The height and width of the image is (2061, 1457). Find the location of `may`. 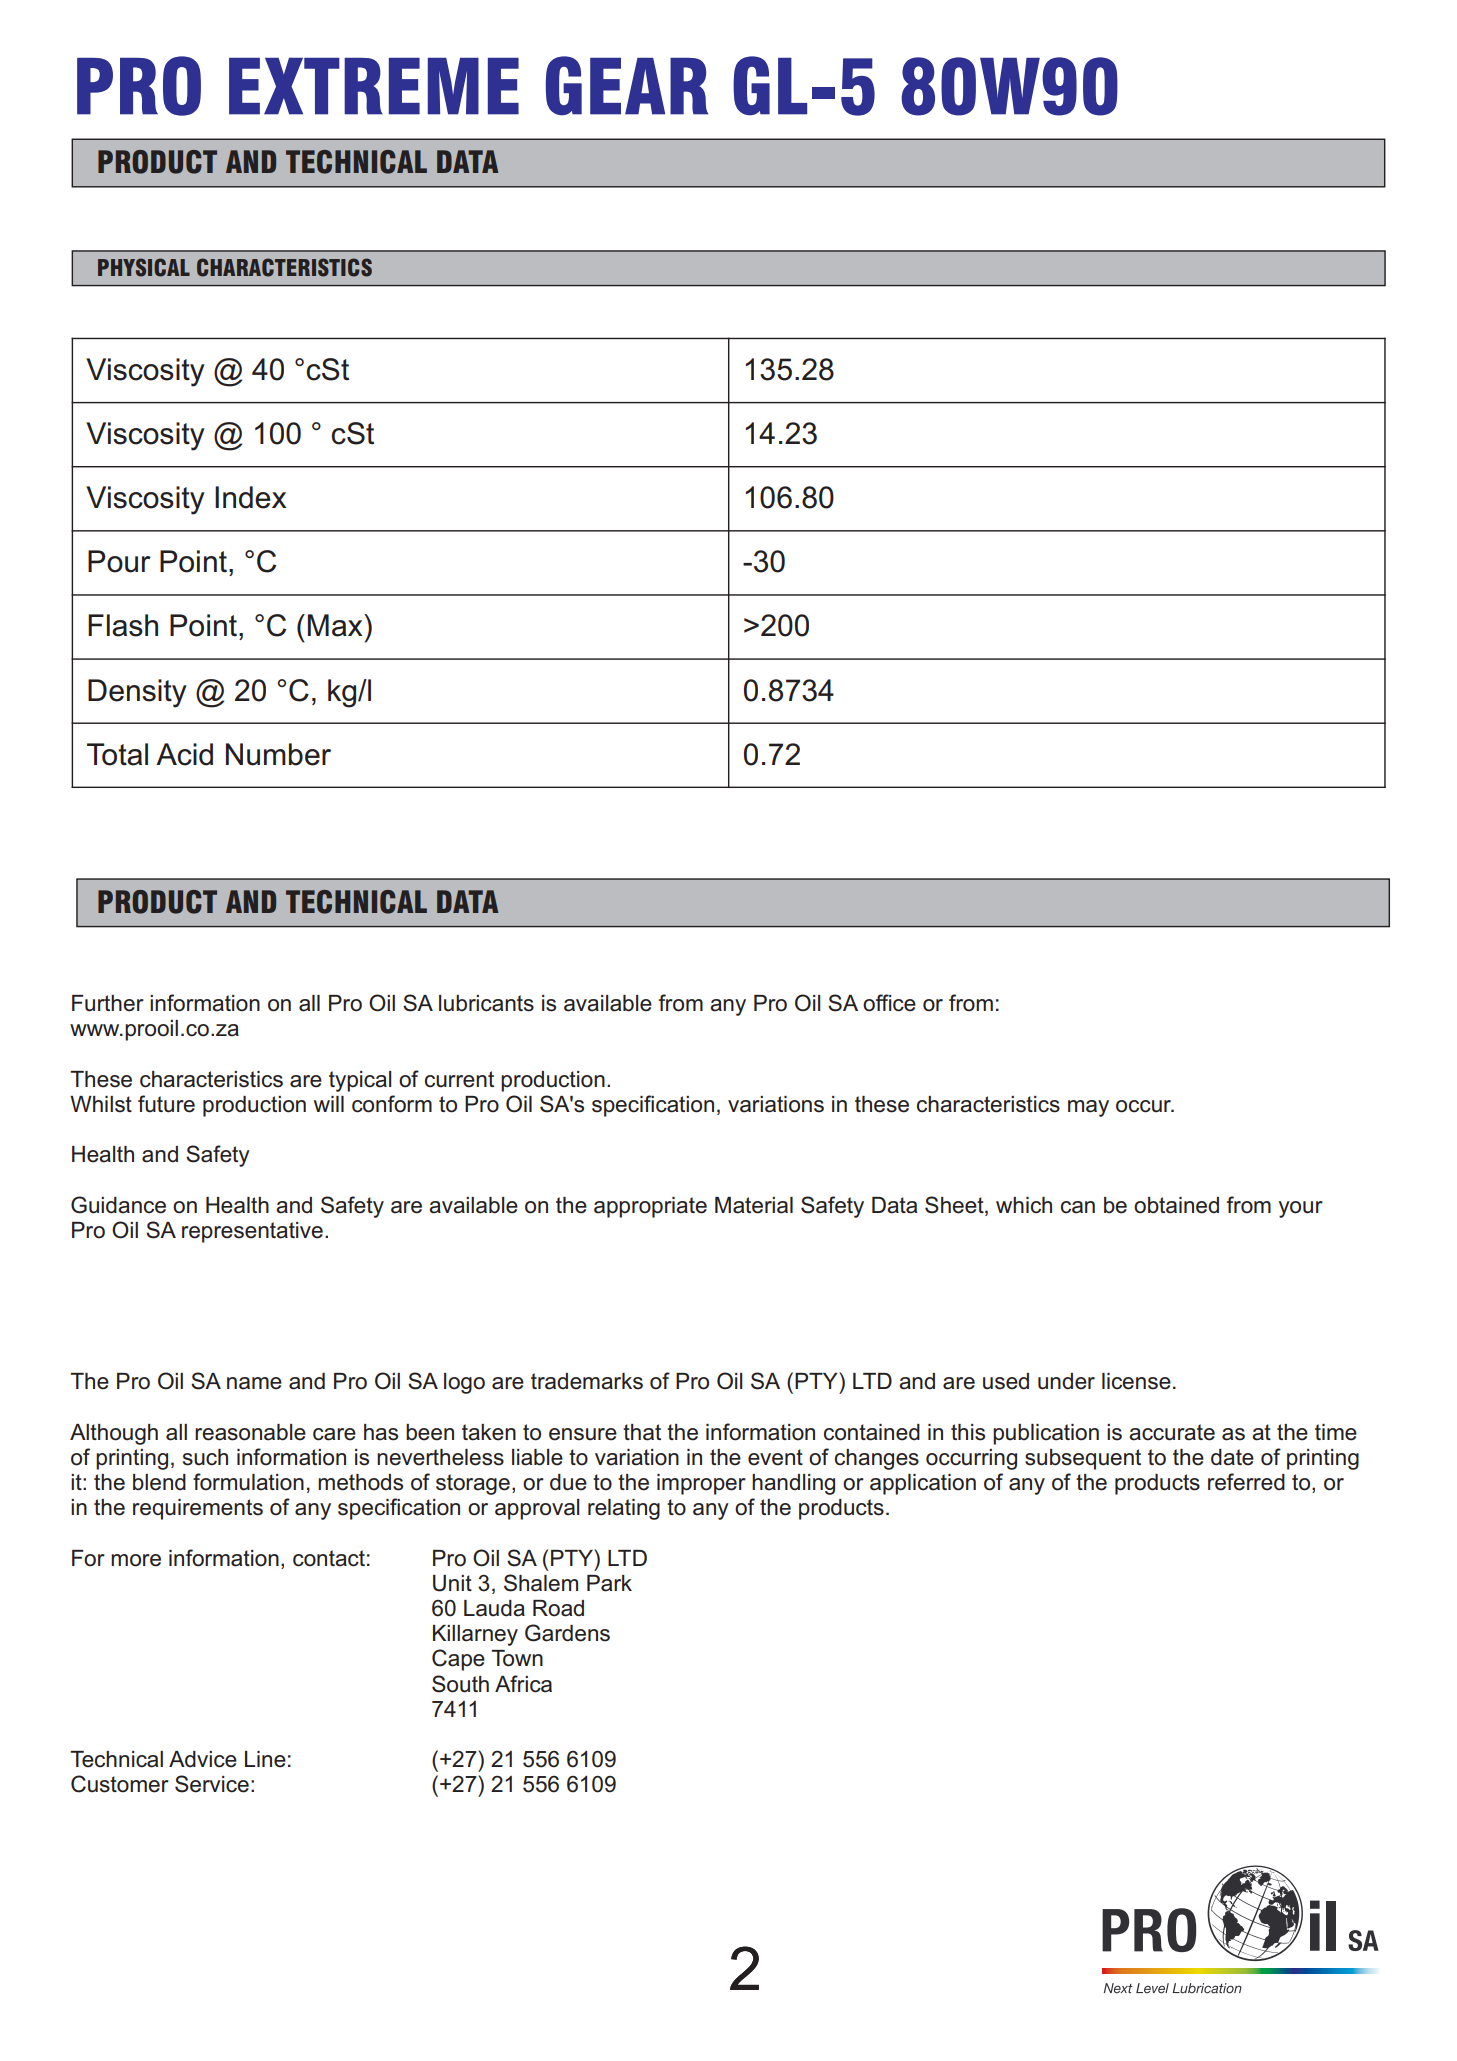

may is located at coordinates (1088, 1108).
